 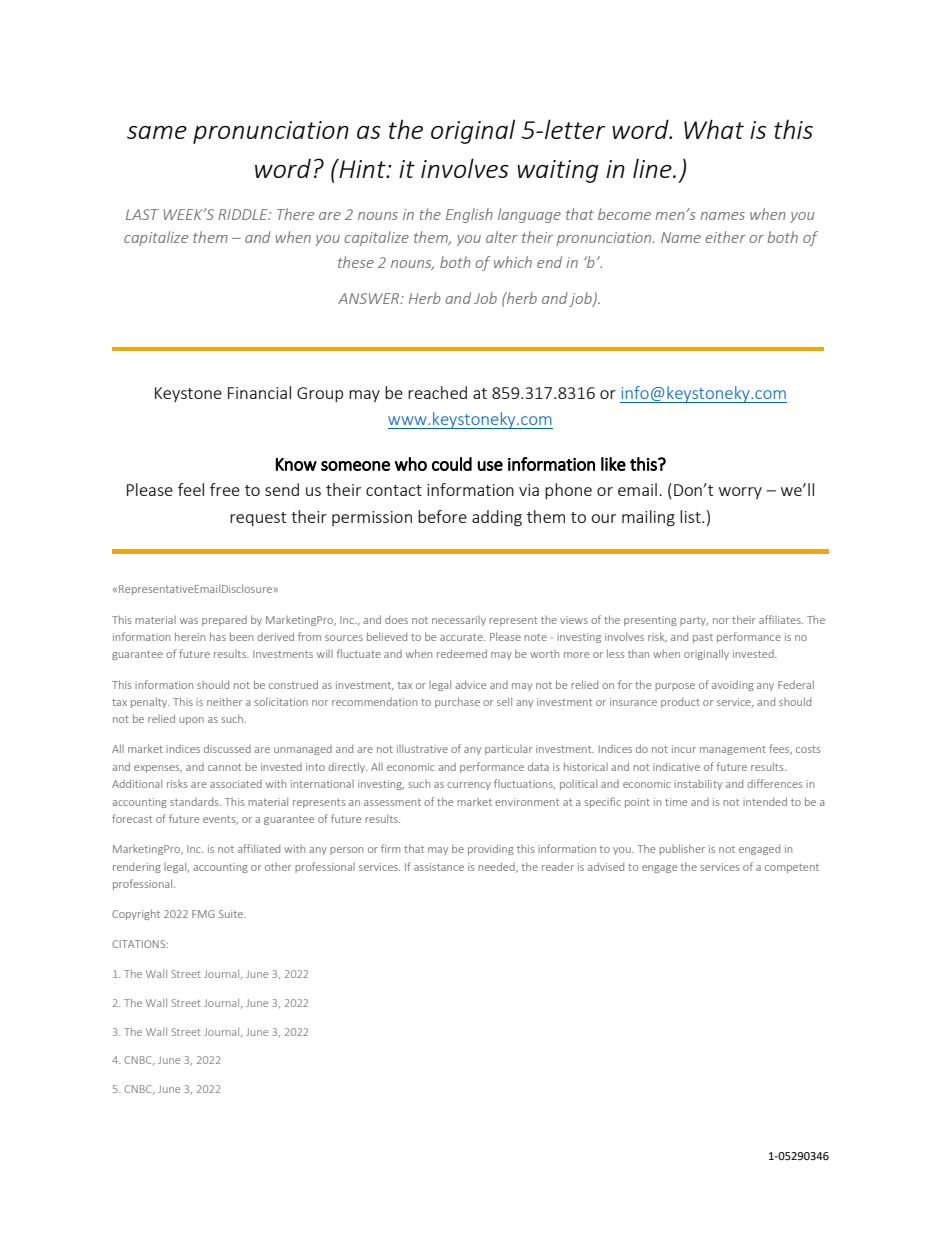 I want to click on competent, so click(x=792, y=868).
